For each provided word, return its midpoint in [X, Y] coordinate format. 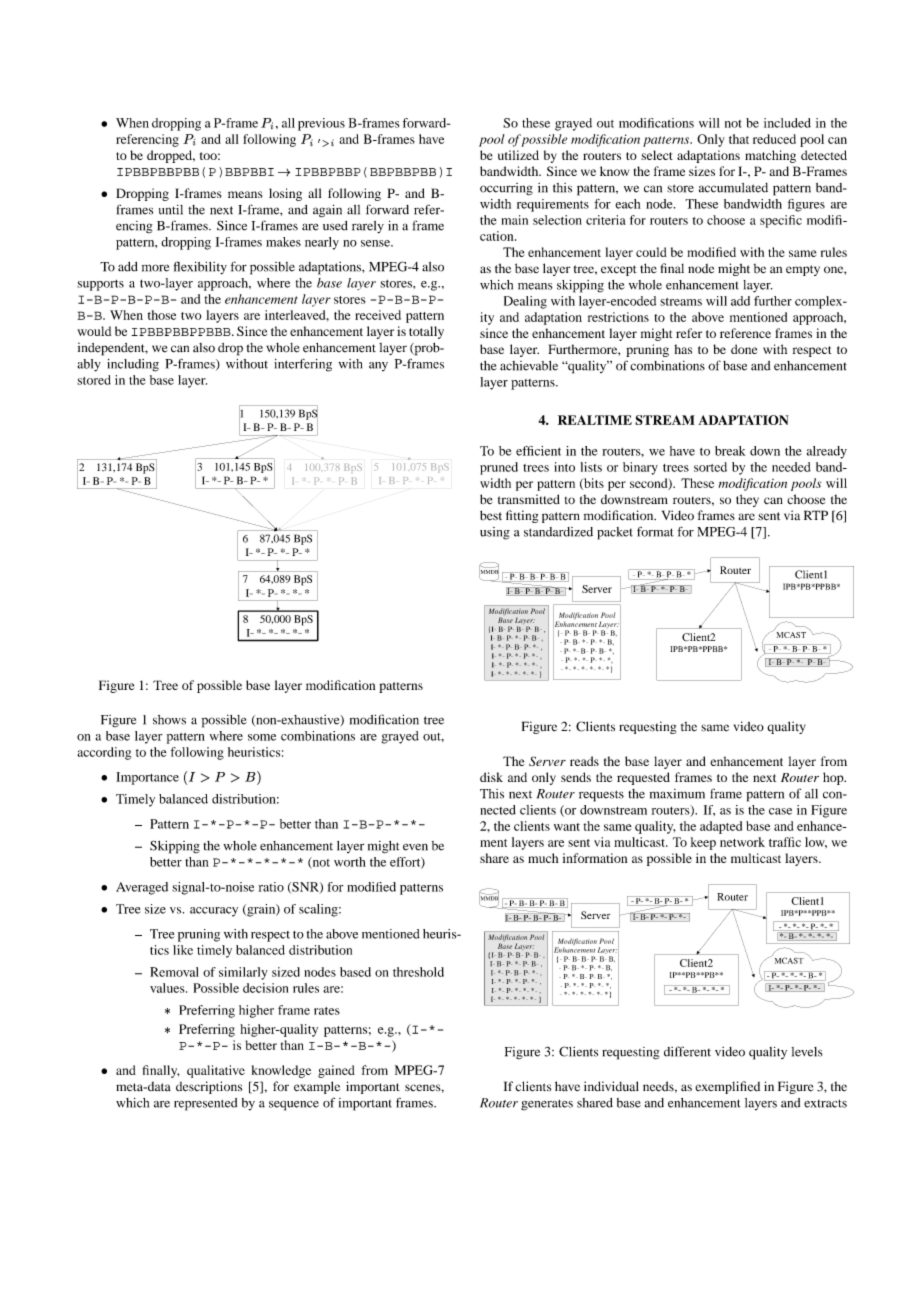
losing [285, 194]
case [780, 811]
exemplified [727, 1087]
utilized [518, 155]
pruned [499, 468]
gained [336, 1071]
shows [169, 720]
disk [491, 777]
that [739, 139]
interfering [303, 365]
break [730, 451]
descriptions [209, 1087]
